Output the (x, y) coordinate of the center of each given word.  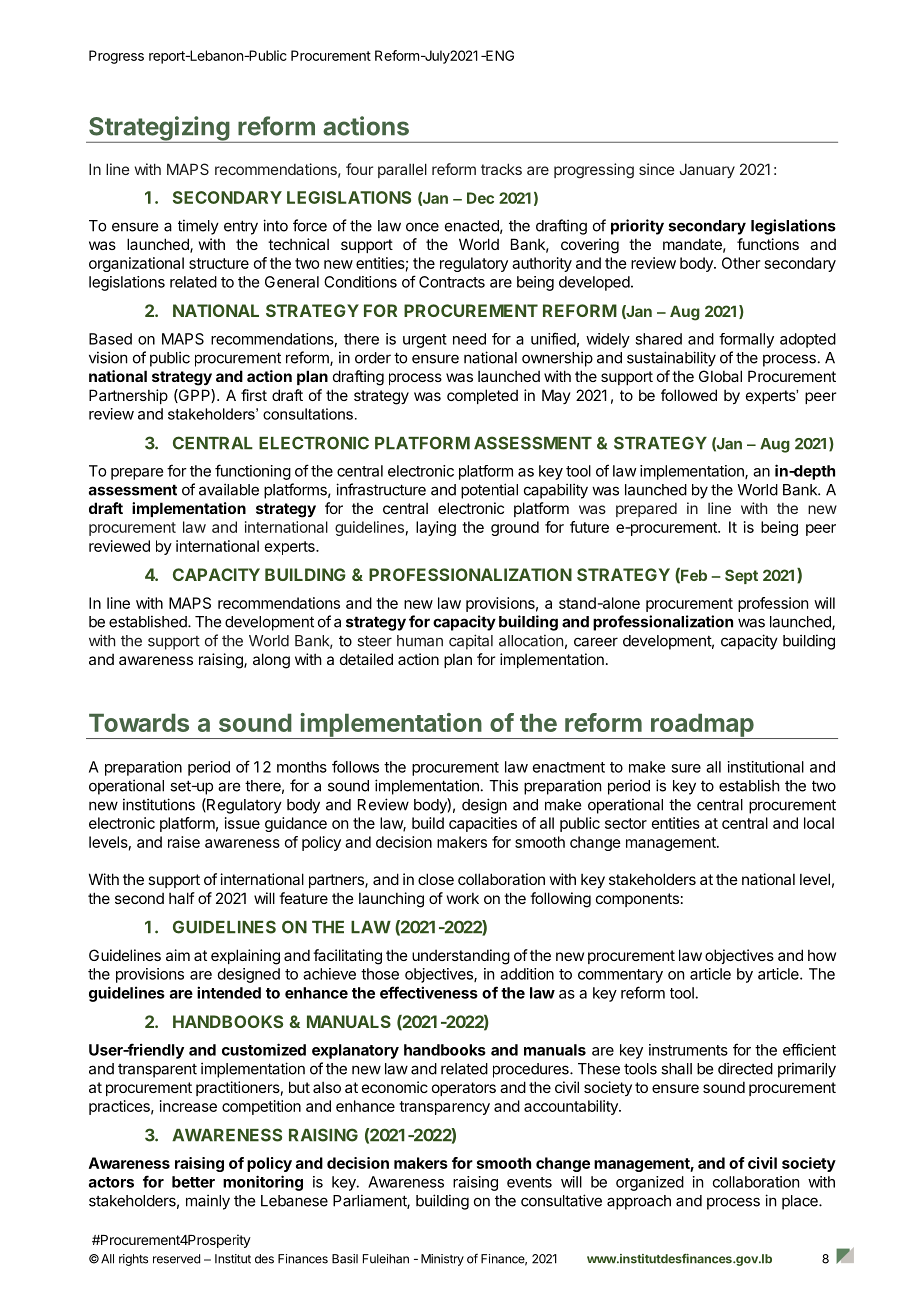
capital (471, 642)
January (707, 170)
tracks (501, 169)
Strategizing (159, 129)
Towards (139, 723)
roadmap (702, 726)
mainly (208, 1202)
